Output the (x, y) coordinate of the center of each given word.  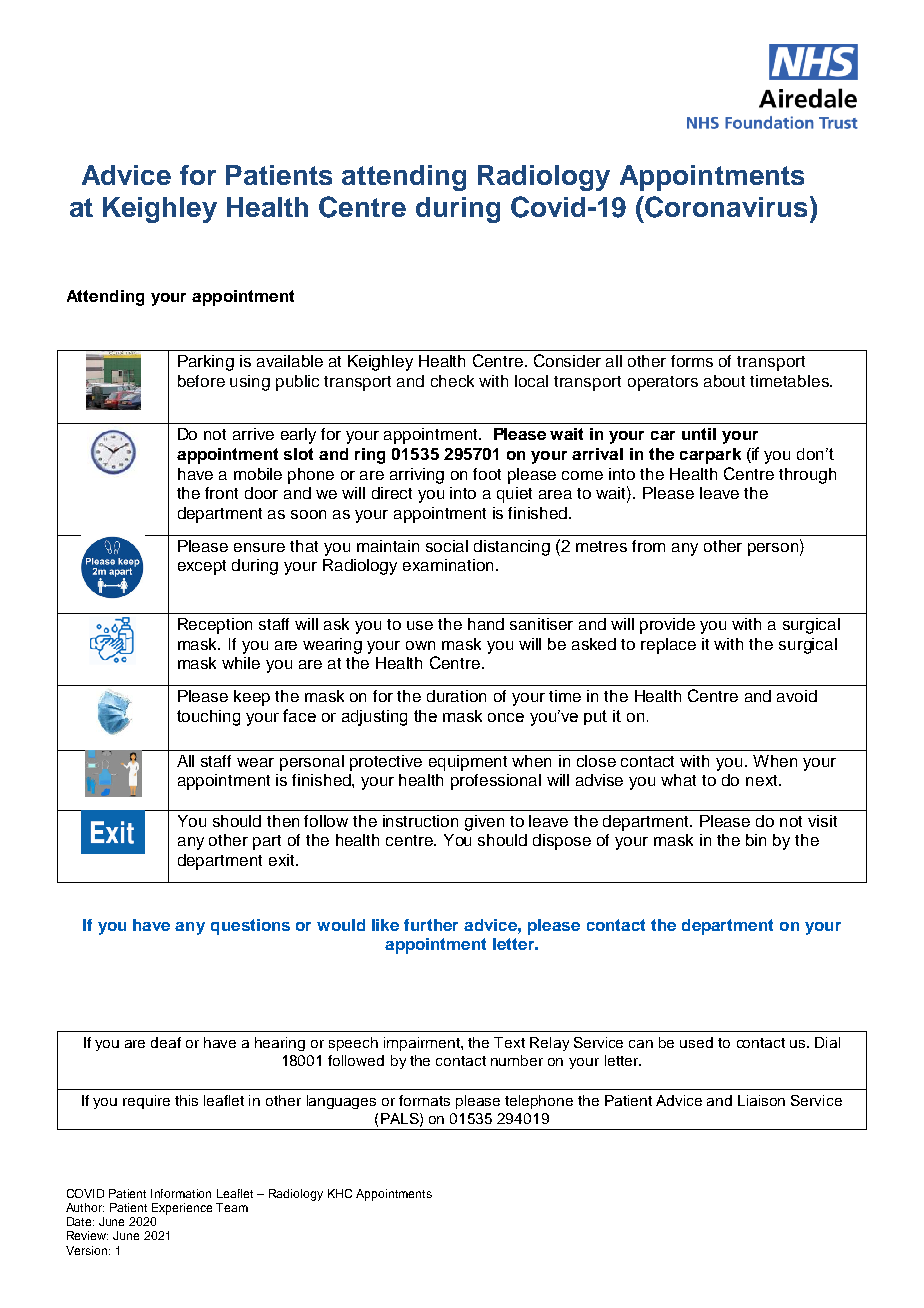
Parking (206, 363)
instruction (420, 821)
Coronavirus (725, 207)
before (201, 381)
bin (756, 840)
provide (667, 626)
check (452, 381)
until (699, 434)
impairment (423, 1044)
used (696, 1042)
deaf (166, 1042)
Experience (182, 1209)
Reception (215, 626)
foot (487, 474)
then (283, 821)
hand (486, 624)
